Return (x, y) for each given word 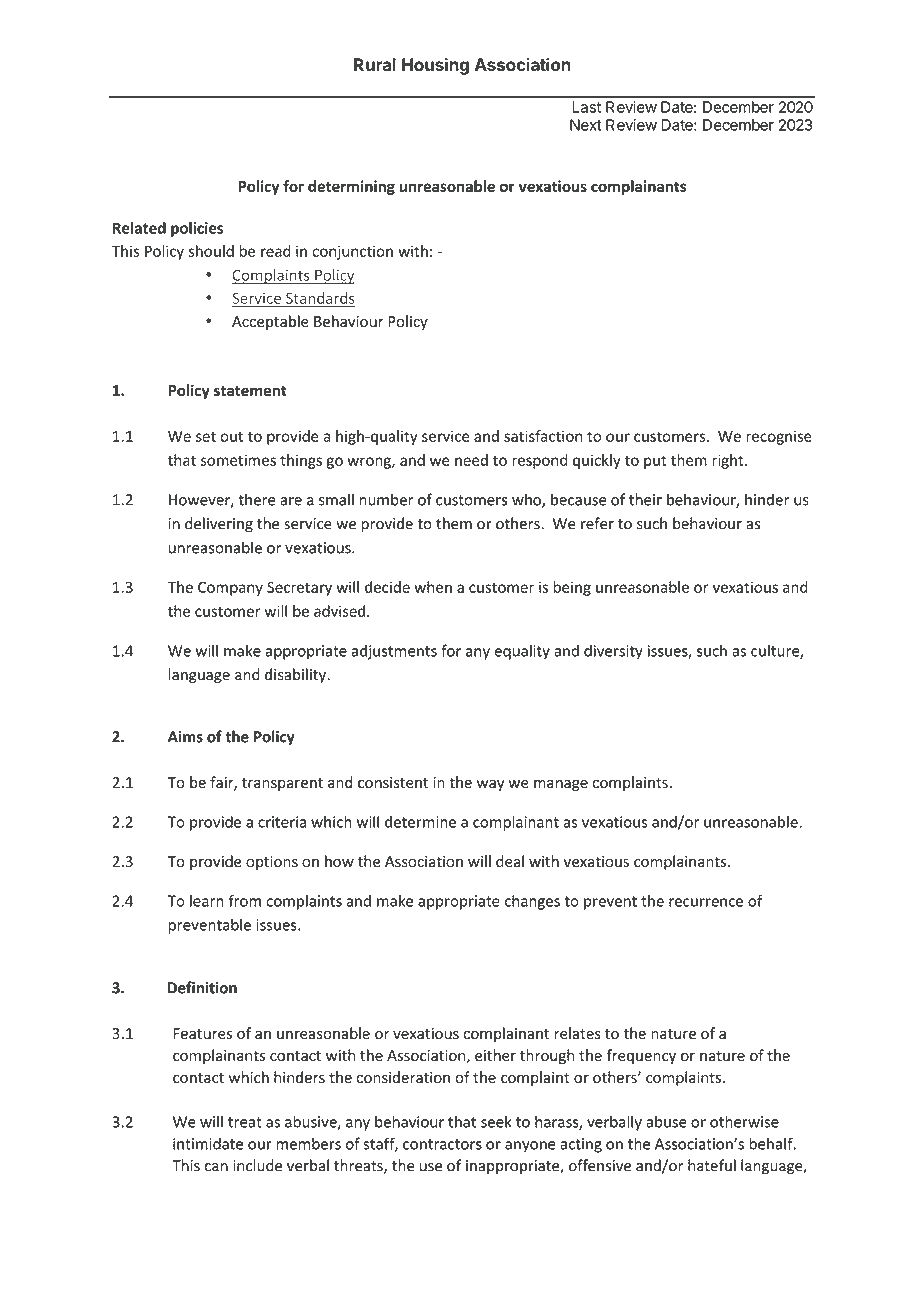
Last (587, 107)
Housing (435, 66)
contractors (442, 1144)
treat (245, 1122)
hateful (712, 1165)
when (433, 587)
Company (230, 588)
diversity (613, 652)
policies (197, 229)
